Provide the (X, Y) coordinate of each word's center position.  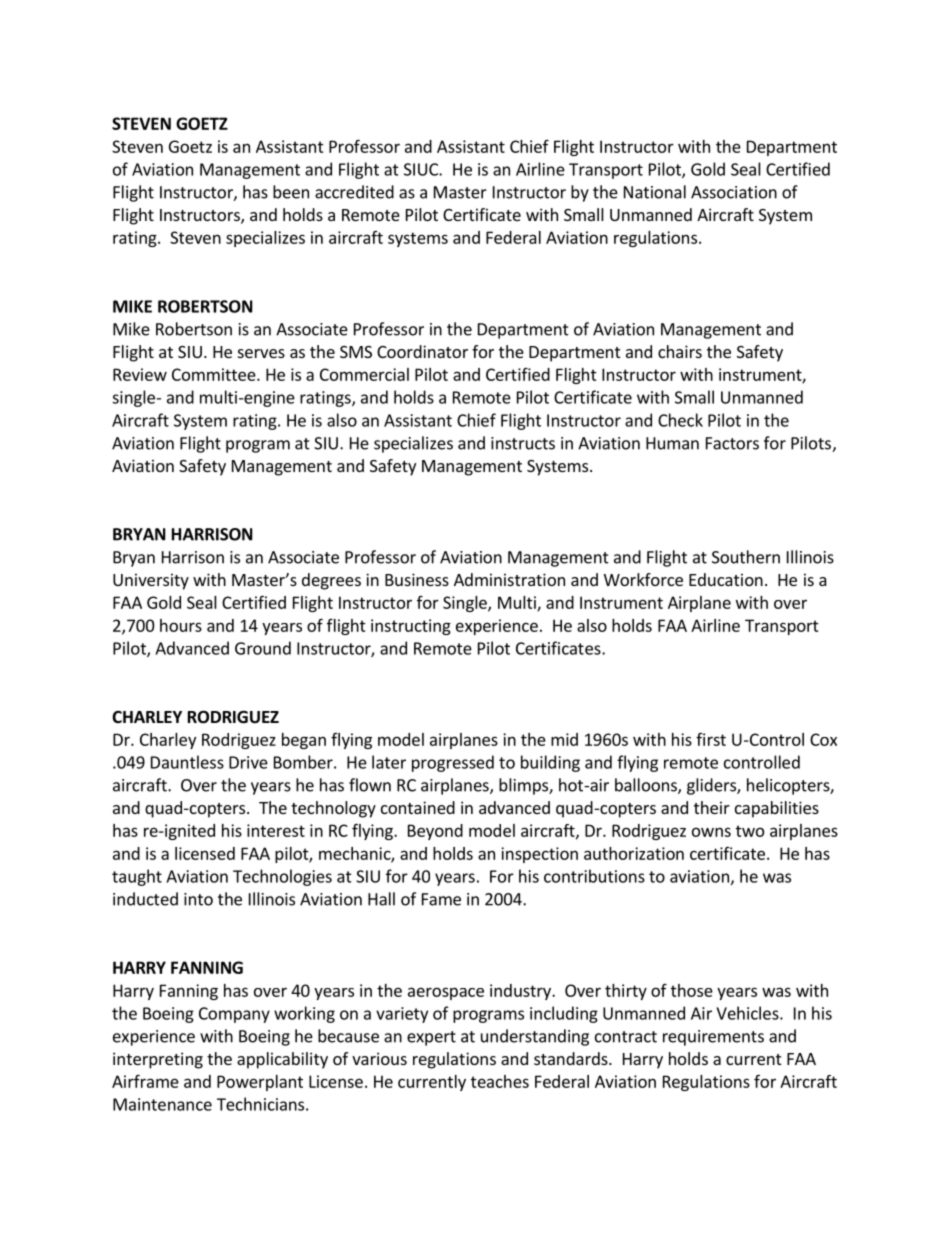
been (291, 192)
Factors (732, 443)
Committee (215, 374)
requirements (713, 1038)
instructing (411, 627)
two (750, 831)
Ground (263, 648)
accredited (354, 192)
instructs (523, 443)
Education (726, 579)
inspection (539, 855)
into (198, 899)
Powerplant (260, 1083)
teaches (500, 1081)
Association (734, 192)
